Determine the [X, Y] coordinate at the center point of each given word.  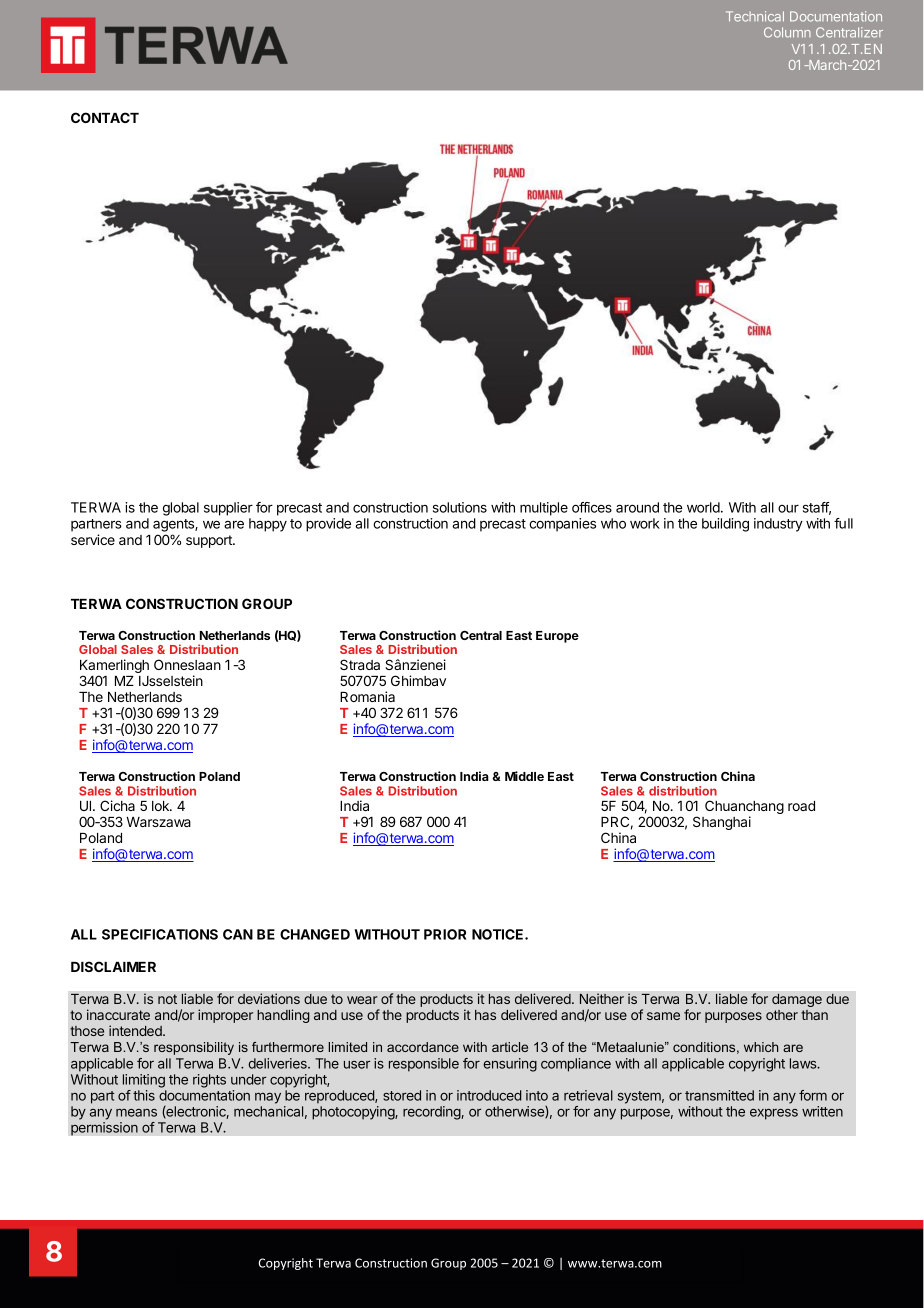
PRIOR [445, 934]
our [788, 509]
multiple [544, 509]
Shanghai [722, 823]
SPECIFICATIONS [160, 934]
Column [787, 32]
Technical [755, 16]
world [703, 507]
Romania [367, 696]
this [144, 1095]
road [801, 806]
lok [161, 806]
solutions [460, 507]
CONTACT [105, 117]
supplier [228, 509]
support [210, 541]
